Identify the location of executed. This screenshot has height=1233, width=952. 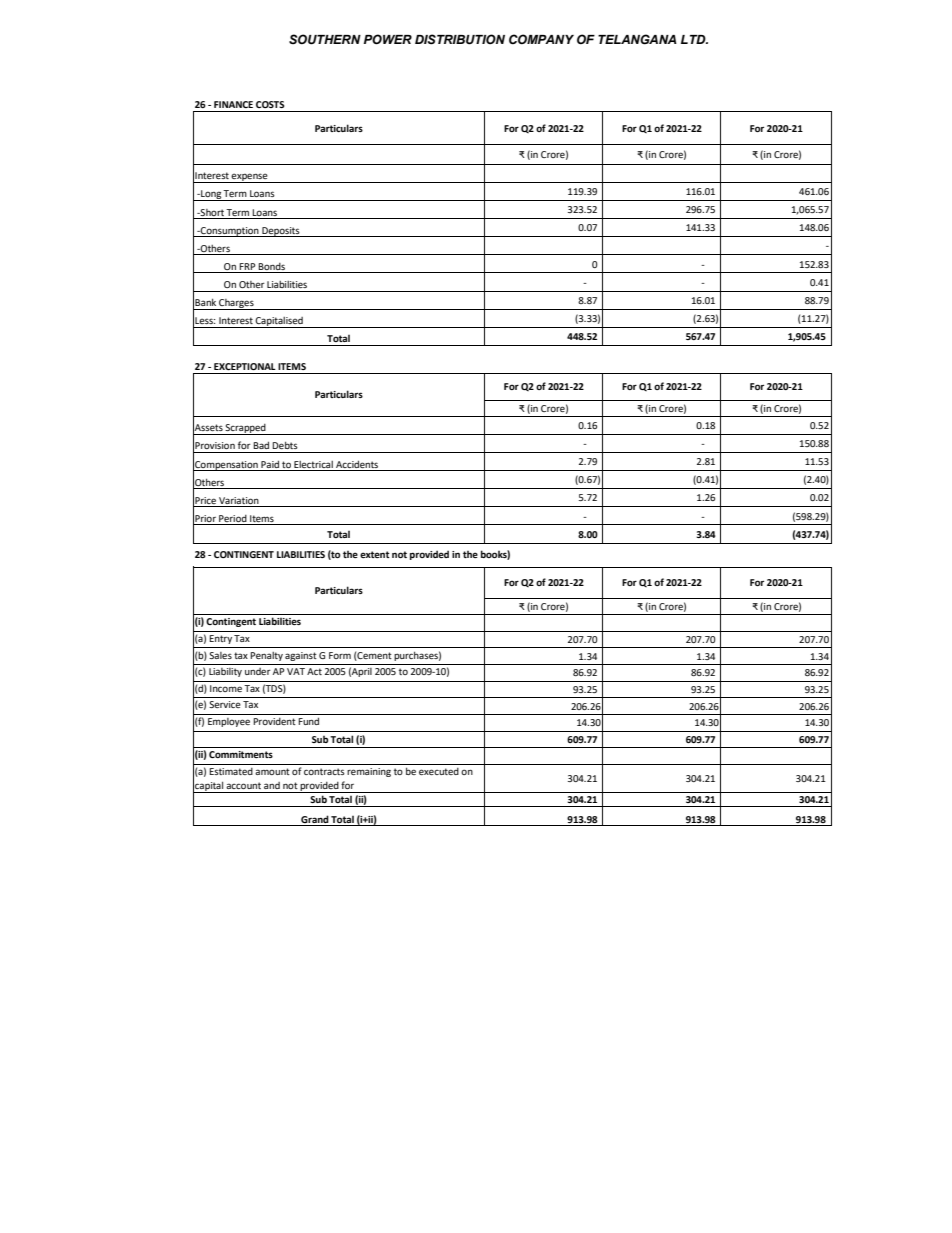
(439, 771).
